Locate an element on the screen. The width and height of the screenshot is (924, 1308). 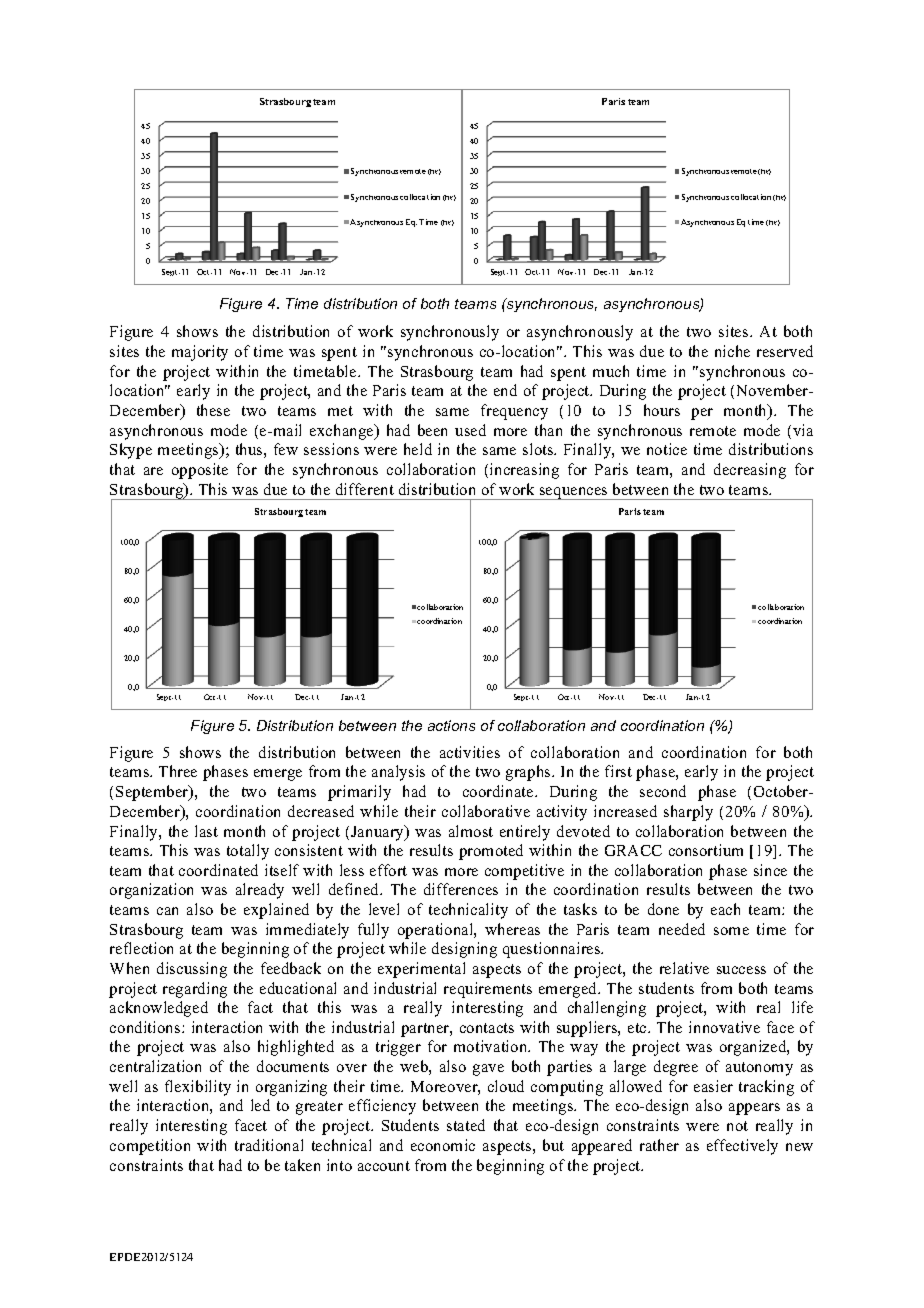
end is located at coordinates (505, 390).
